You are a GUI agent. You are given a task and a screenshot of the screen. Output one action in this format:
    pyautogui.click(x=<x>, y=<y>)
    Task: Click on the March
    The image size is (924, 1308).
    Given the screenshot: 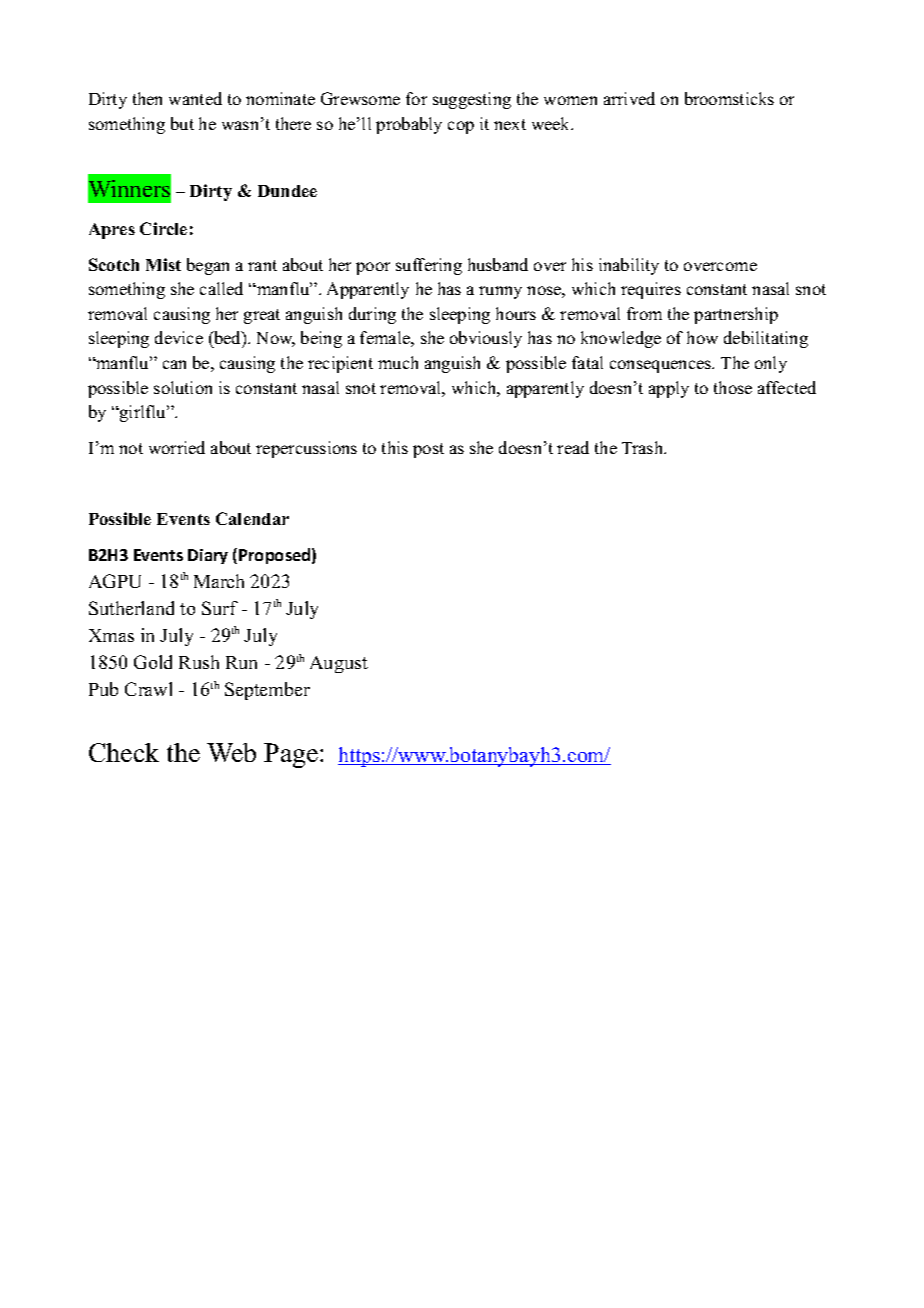 What is the action you would take?
    pyautogui.click(x=219, y=581)
